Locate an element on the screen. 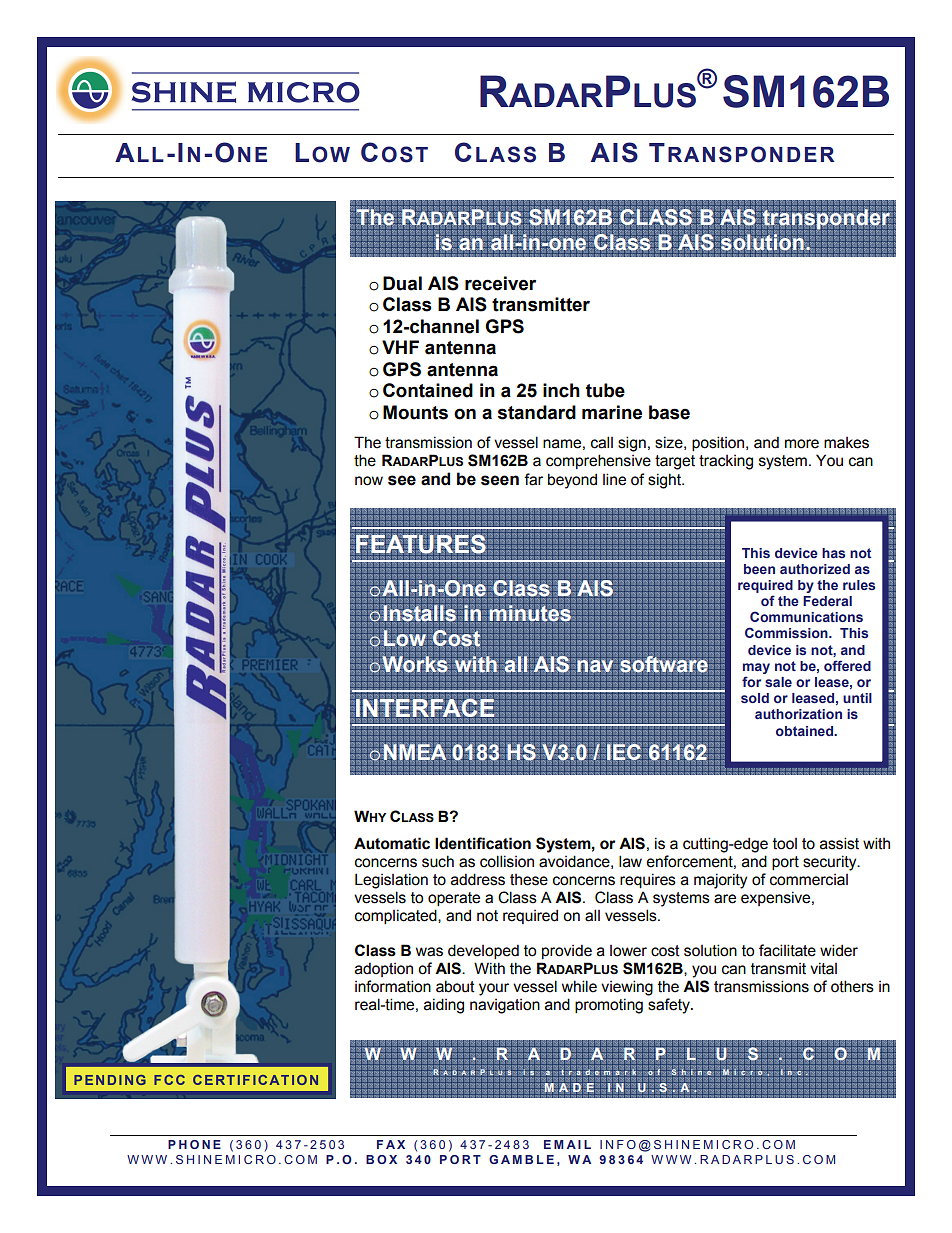  been is located at coordinates (759, 569).
